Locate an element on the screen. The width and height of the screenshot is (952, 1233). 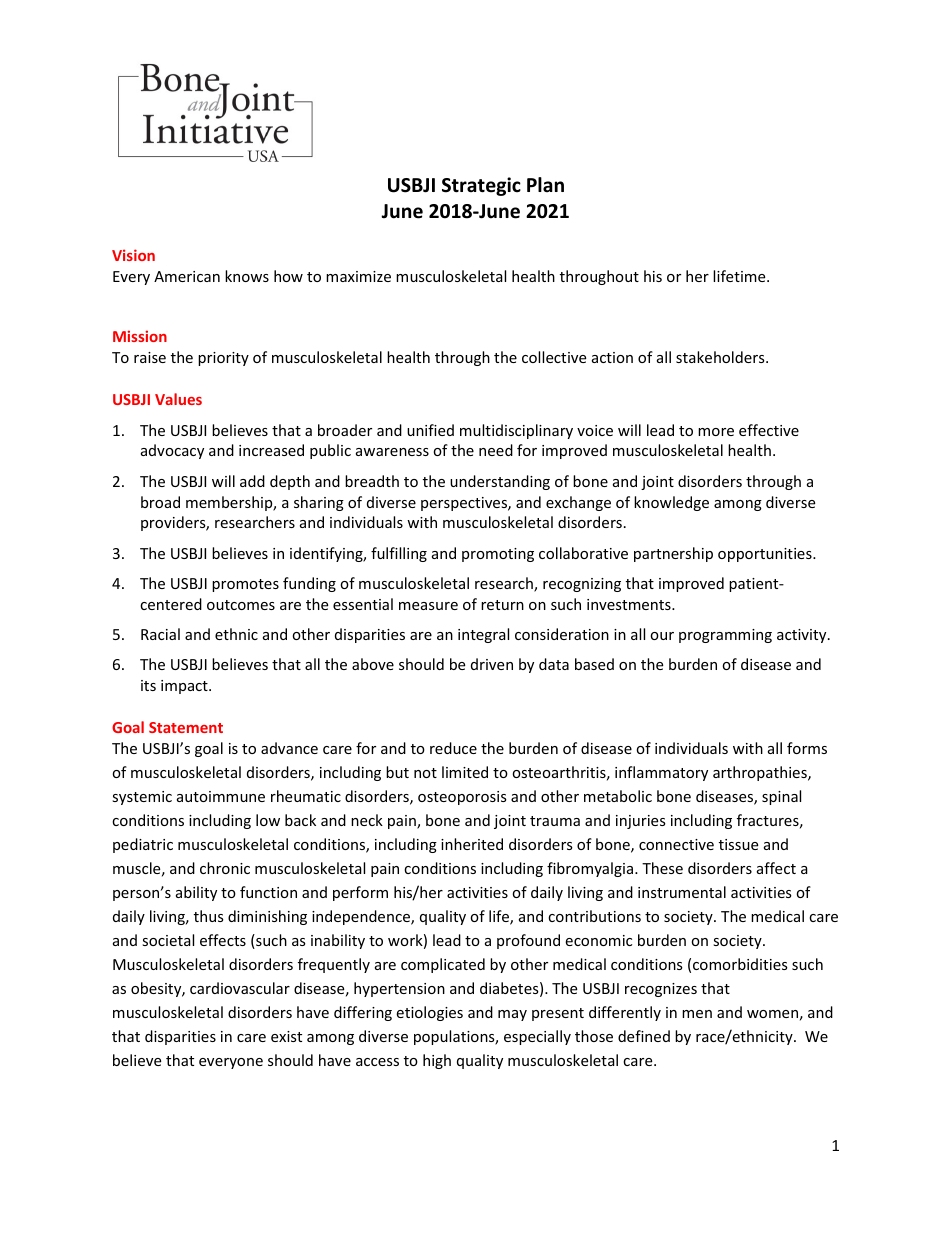
Racial is located at coordinates (160, 634).
